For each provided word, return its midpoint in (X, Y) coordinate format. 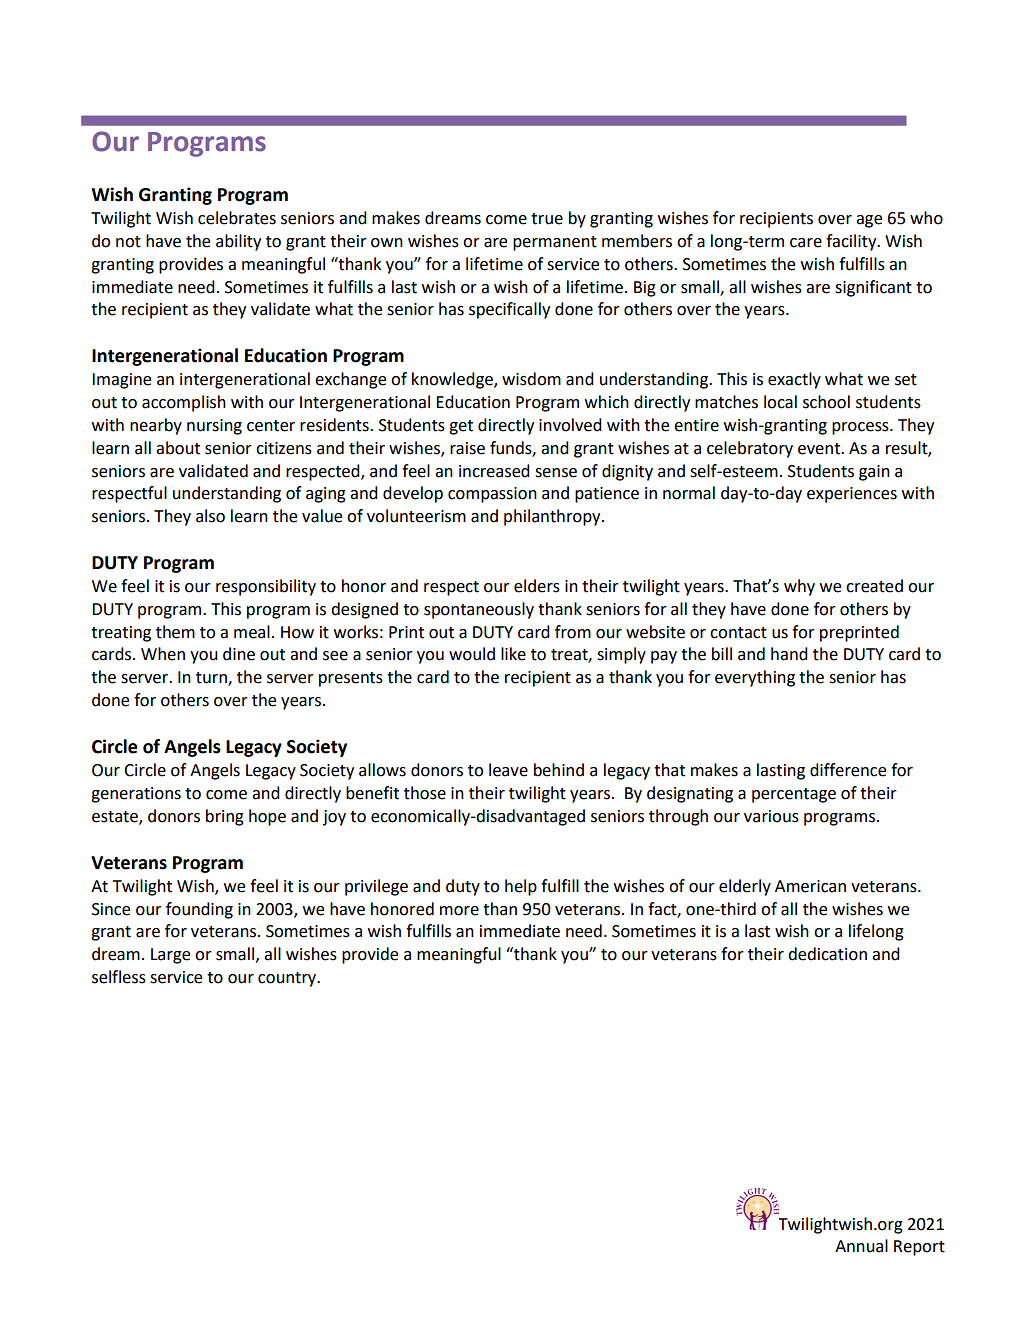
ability (238, 242)
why (799, 587)
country (288, 979)
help (521, 887)
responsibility (266, 587)
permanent (555, 243)
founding (199, 910)
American (810, 886)
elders (537, 586)
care (806, 243)
